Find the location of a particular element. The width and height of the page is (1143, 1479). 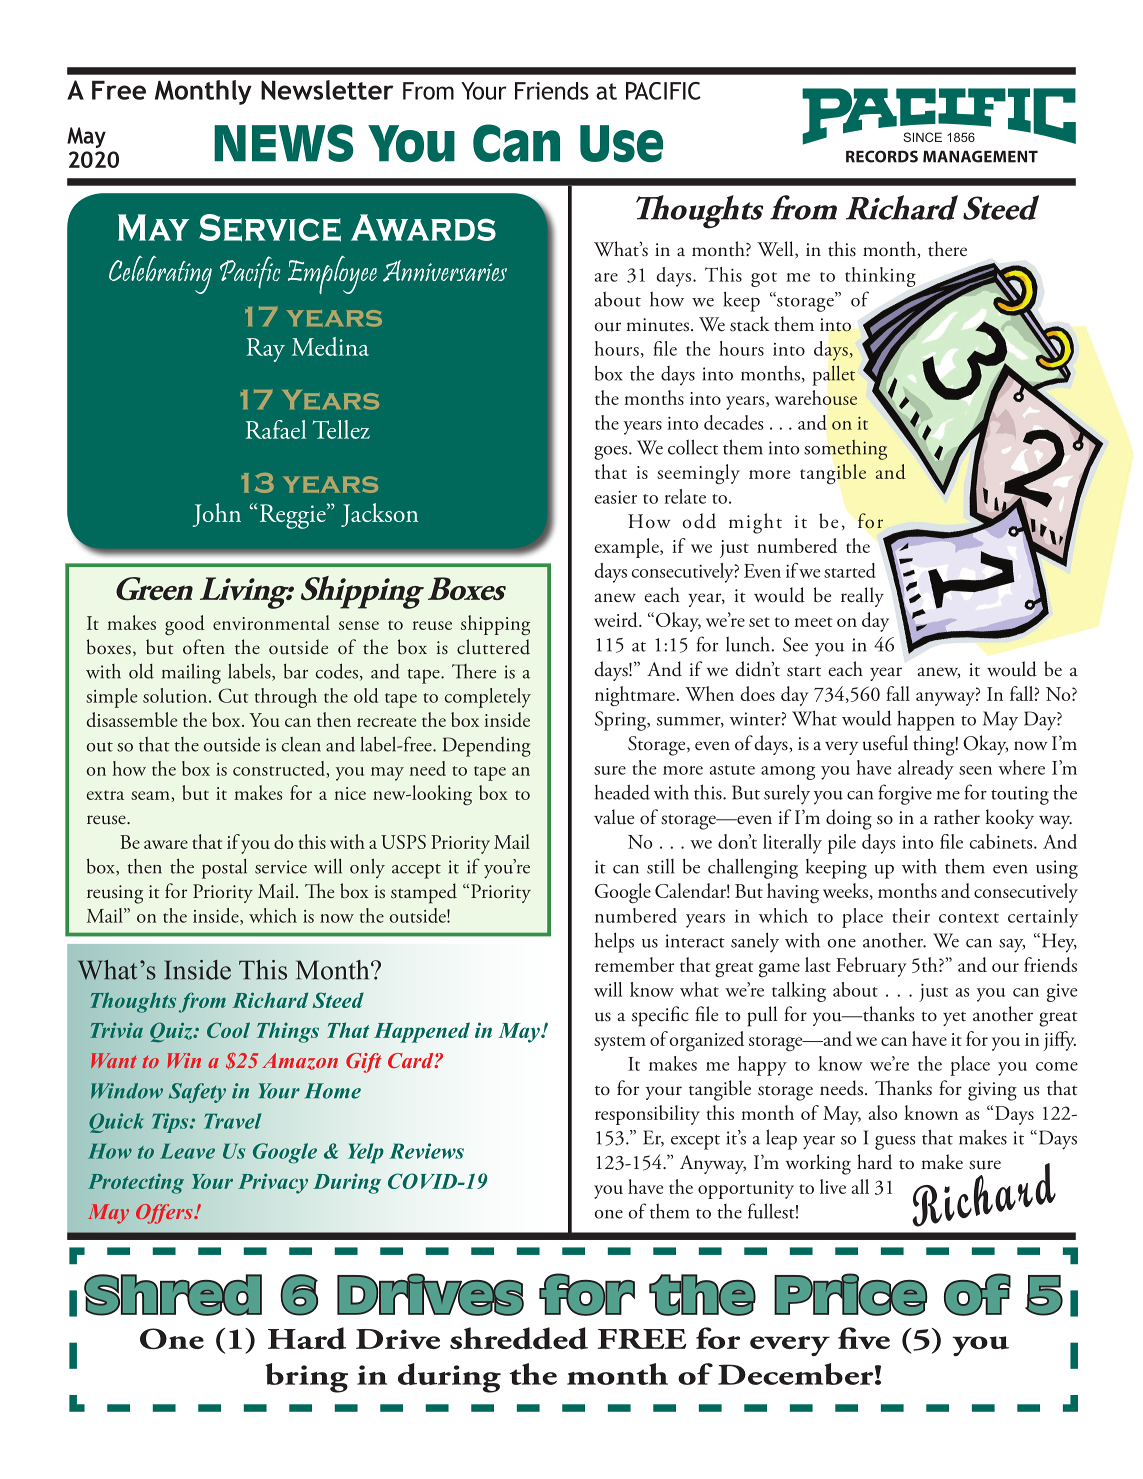

minutes is located at coordinates (657, 325).
